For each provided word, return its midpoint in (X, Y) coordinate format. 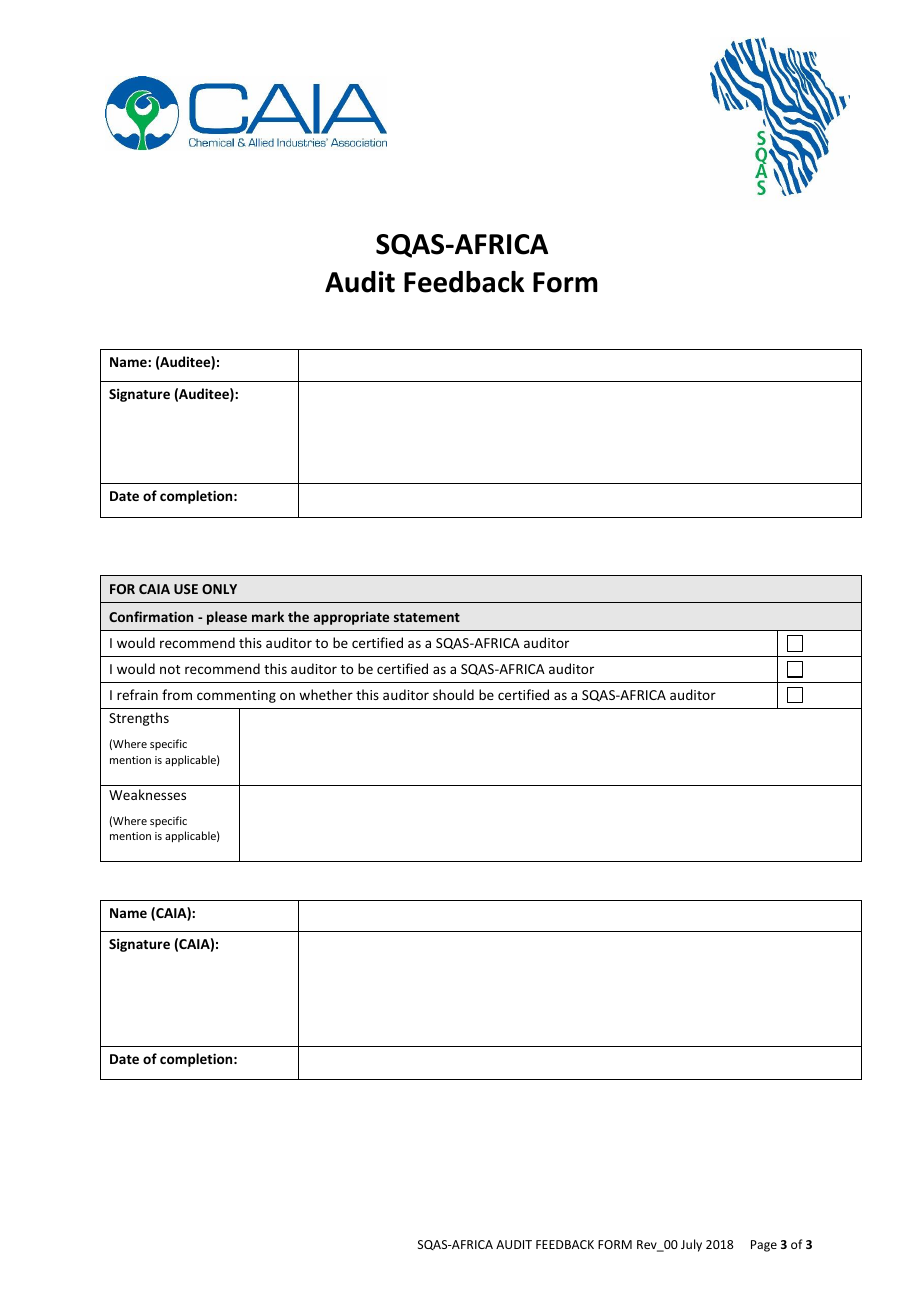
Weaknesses (147, 794)
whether (326, 694)
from (177, 694)
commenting (236, 696)
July (691, 1245)
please (227, 618)
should (453, 694)
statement (427, 617)
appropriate (351, 618)
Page (764, 1246)
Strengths (139, 719)
